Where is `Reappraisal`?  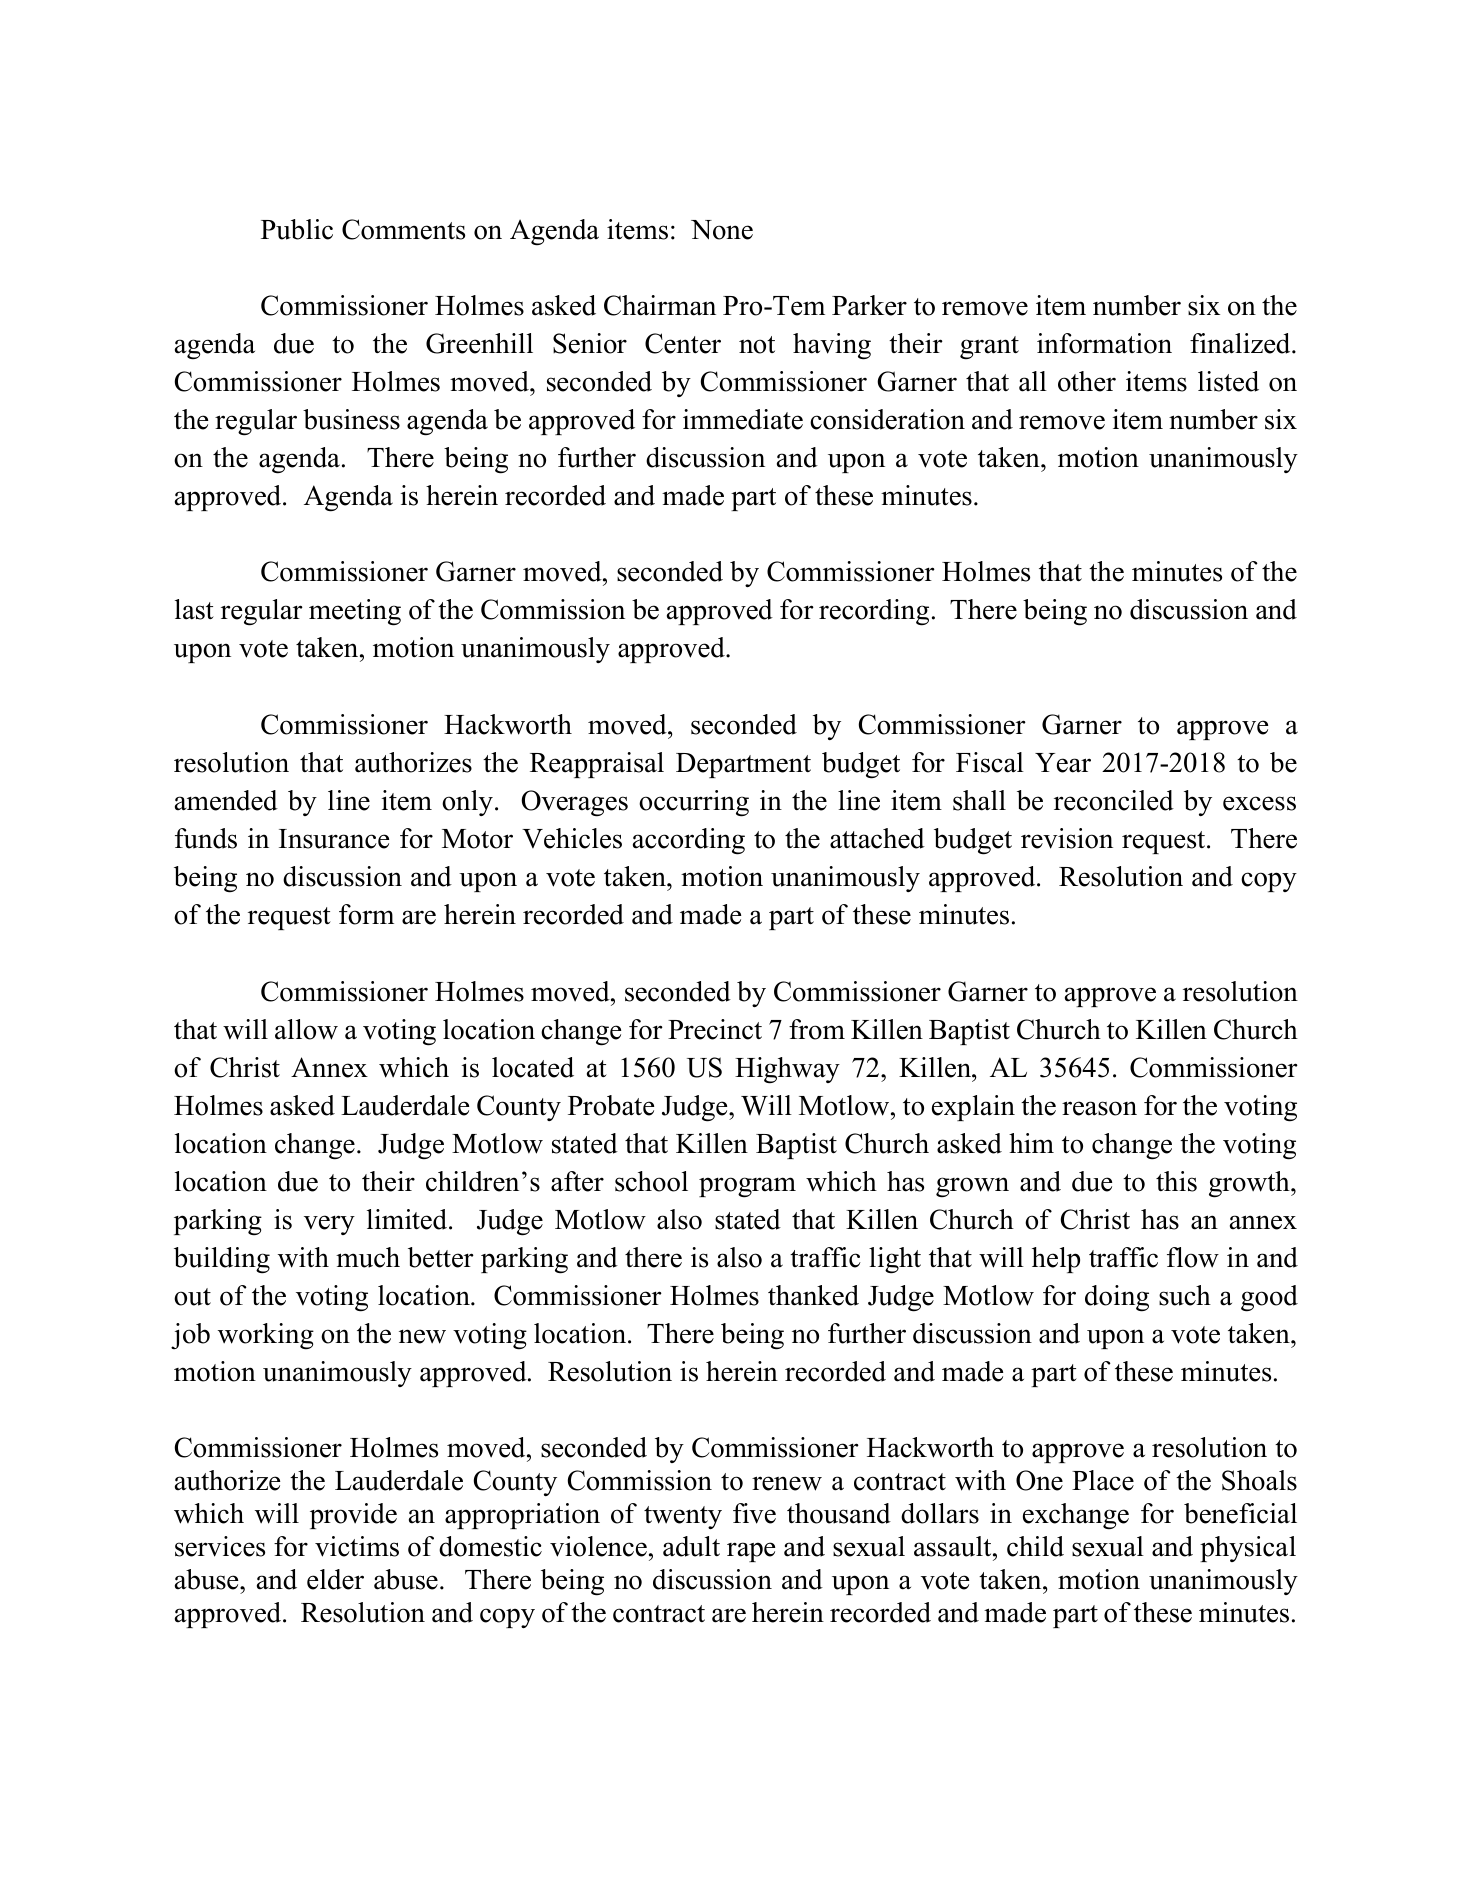
Reappraisal is located at coordinates (597, 765).
